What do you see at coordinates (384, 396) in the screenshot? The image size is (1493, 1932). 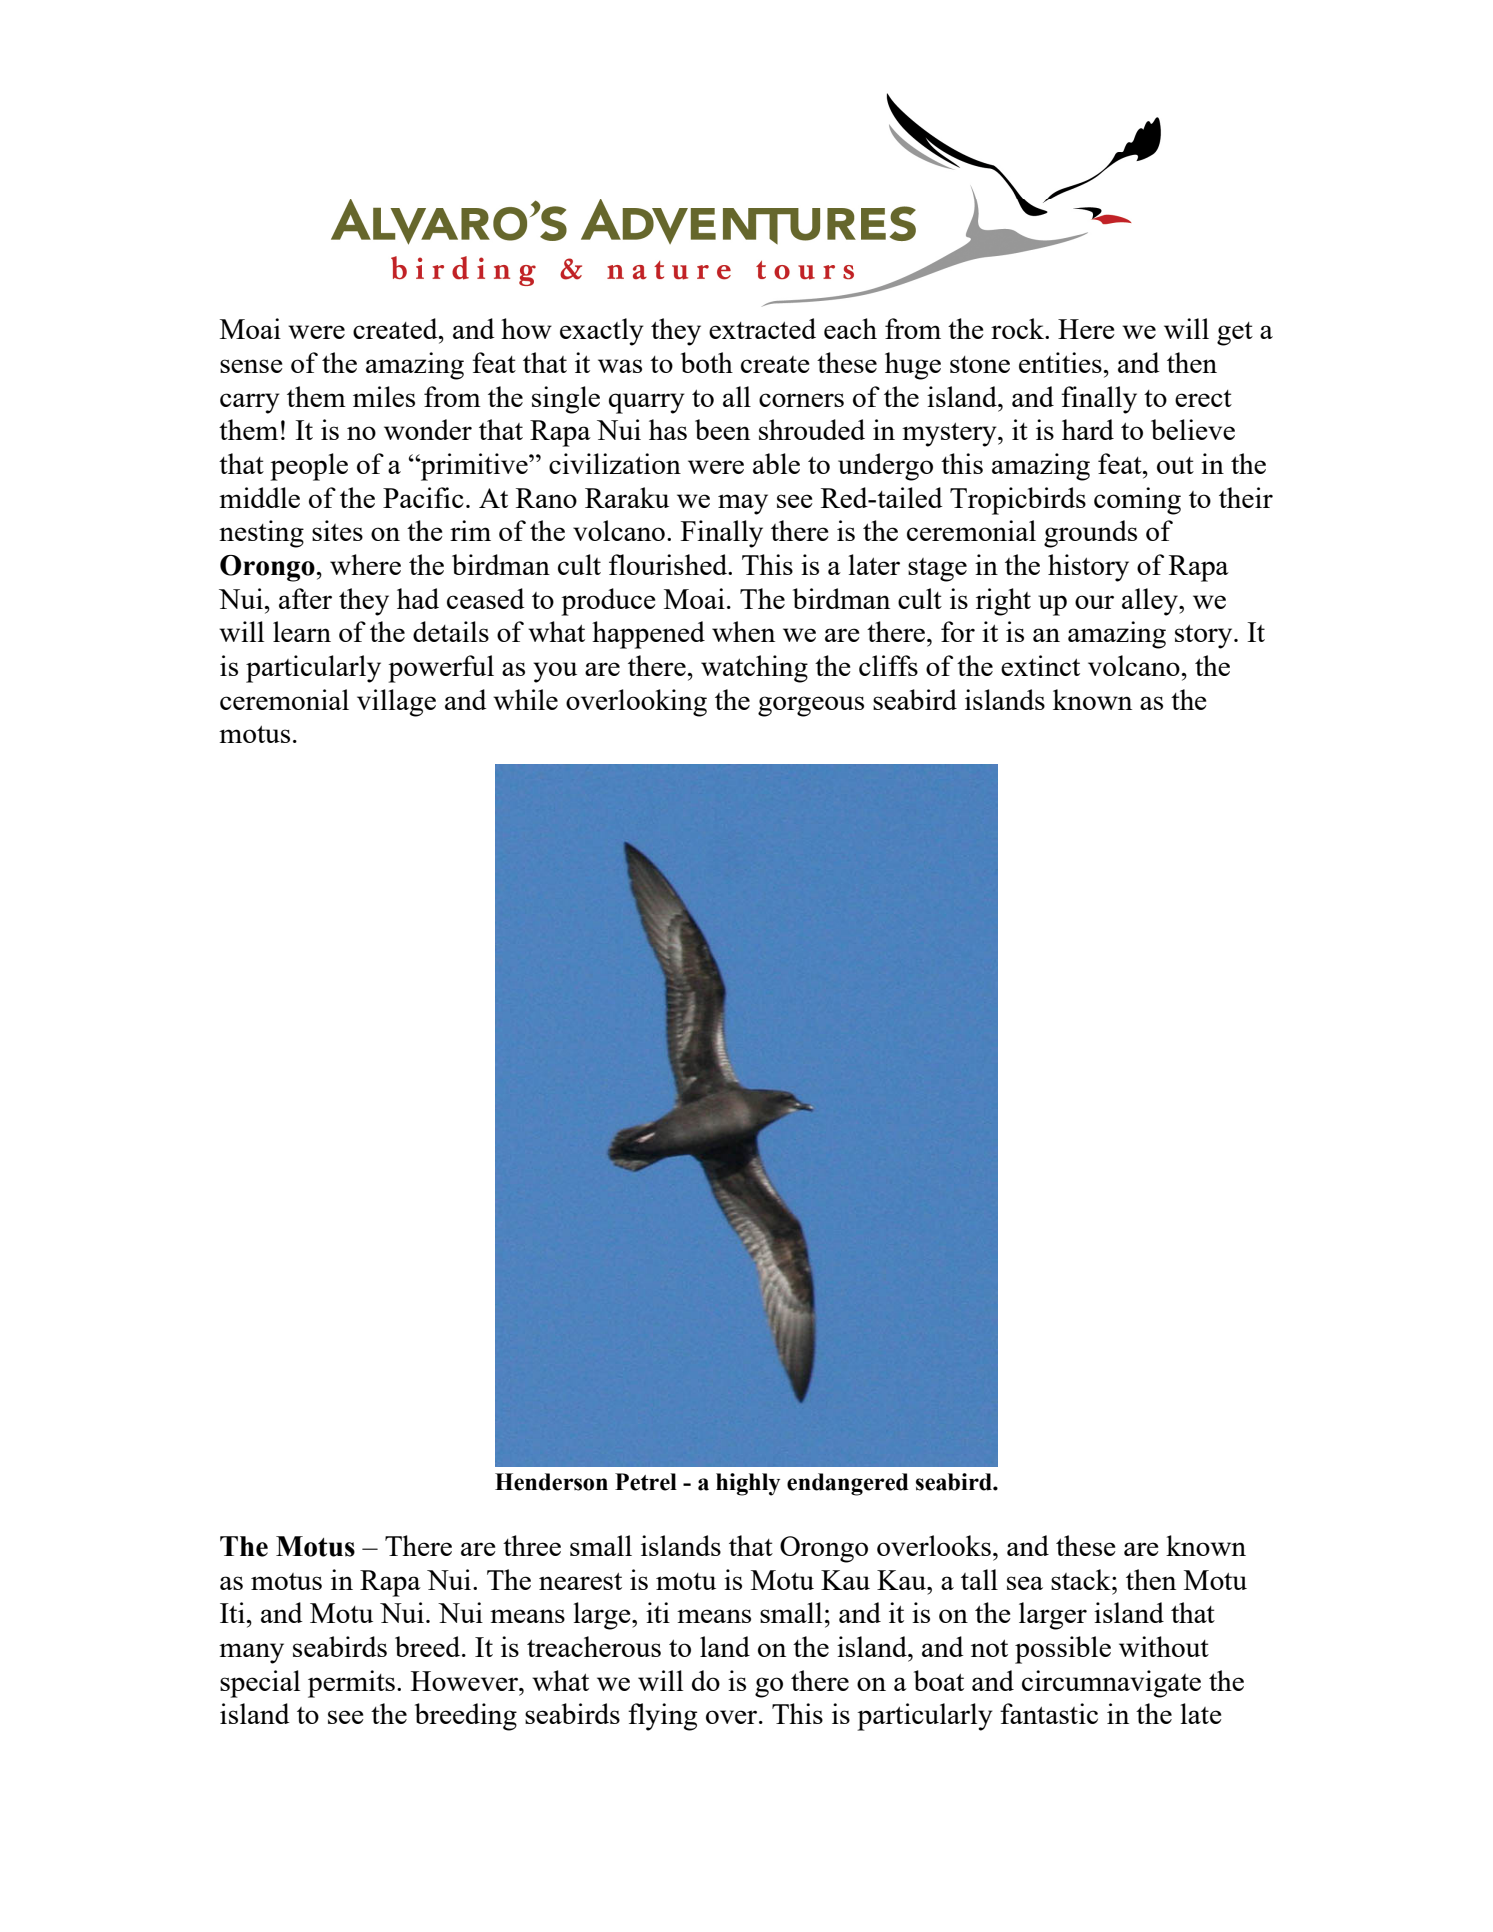 I see `miles` at bounding box center [384, 396].
